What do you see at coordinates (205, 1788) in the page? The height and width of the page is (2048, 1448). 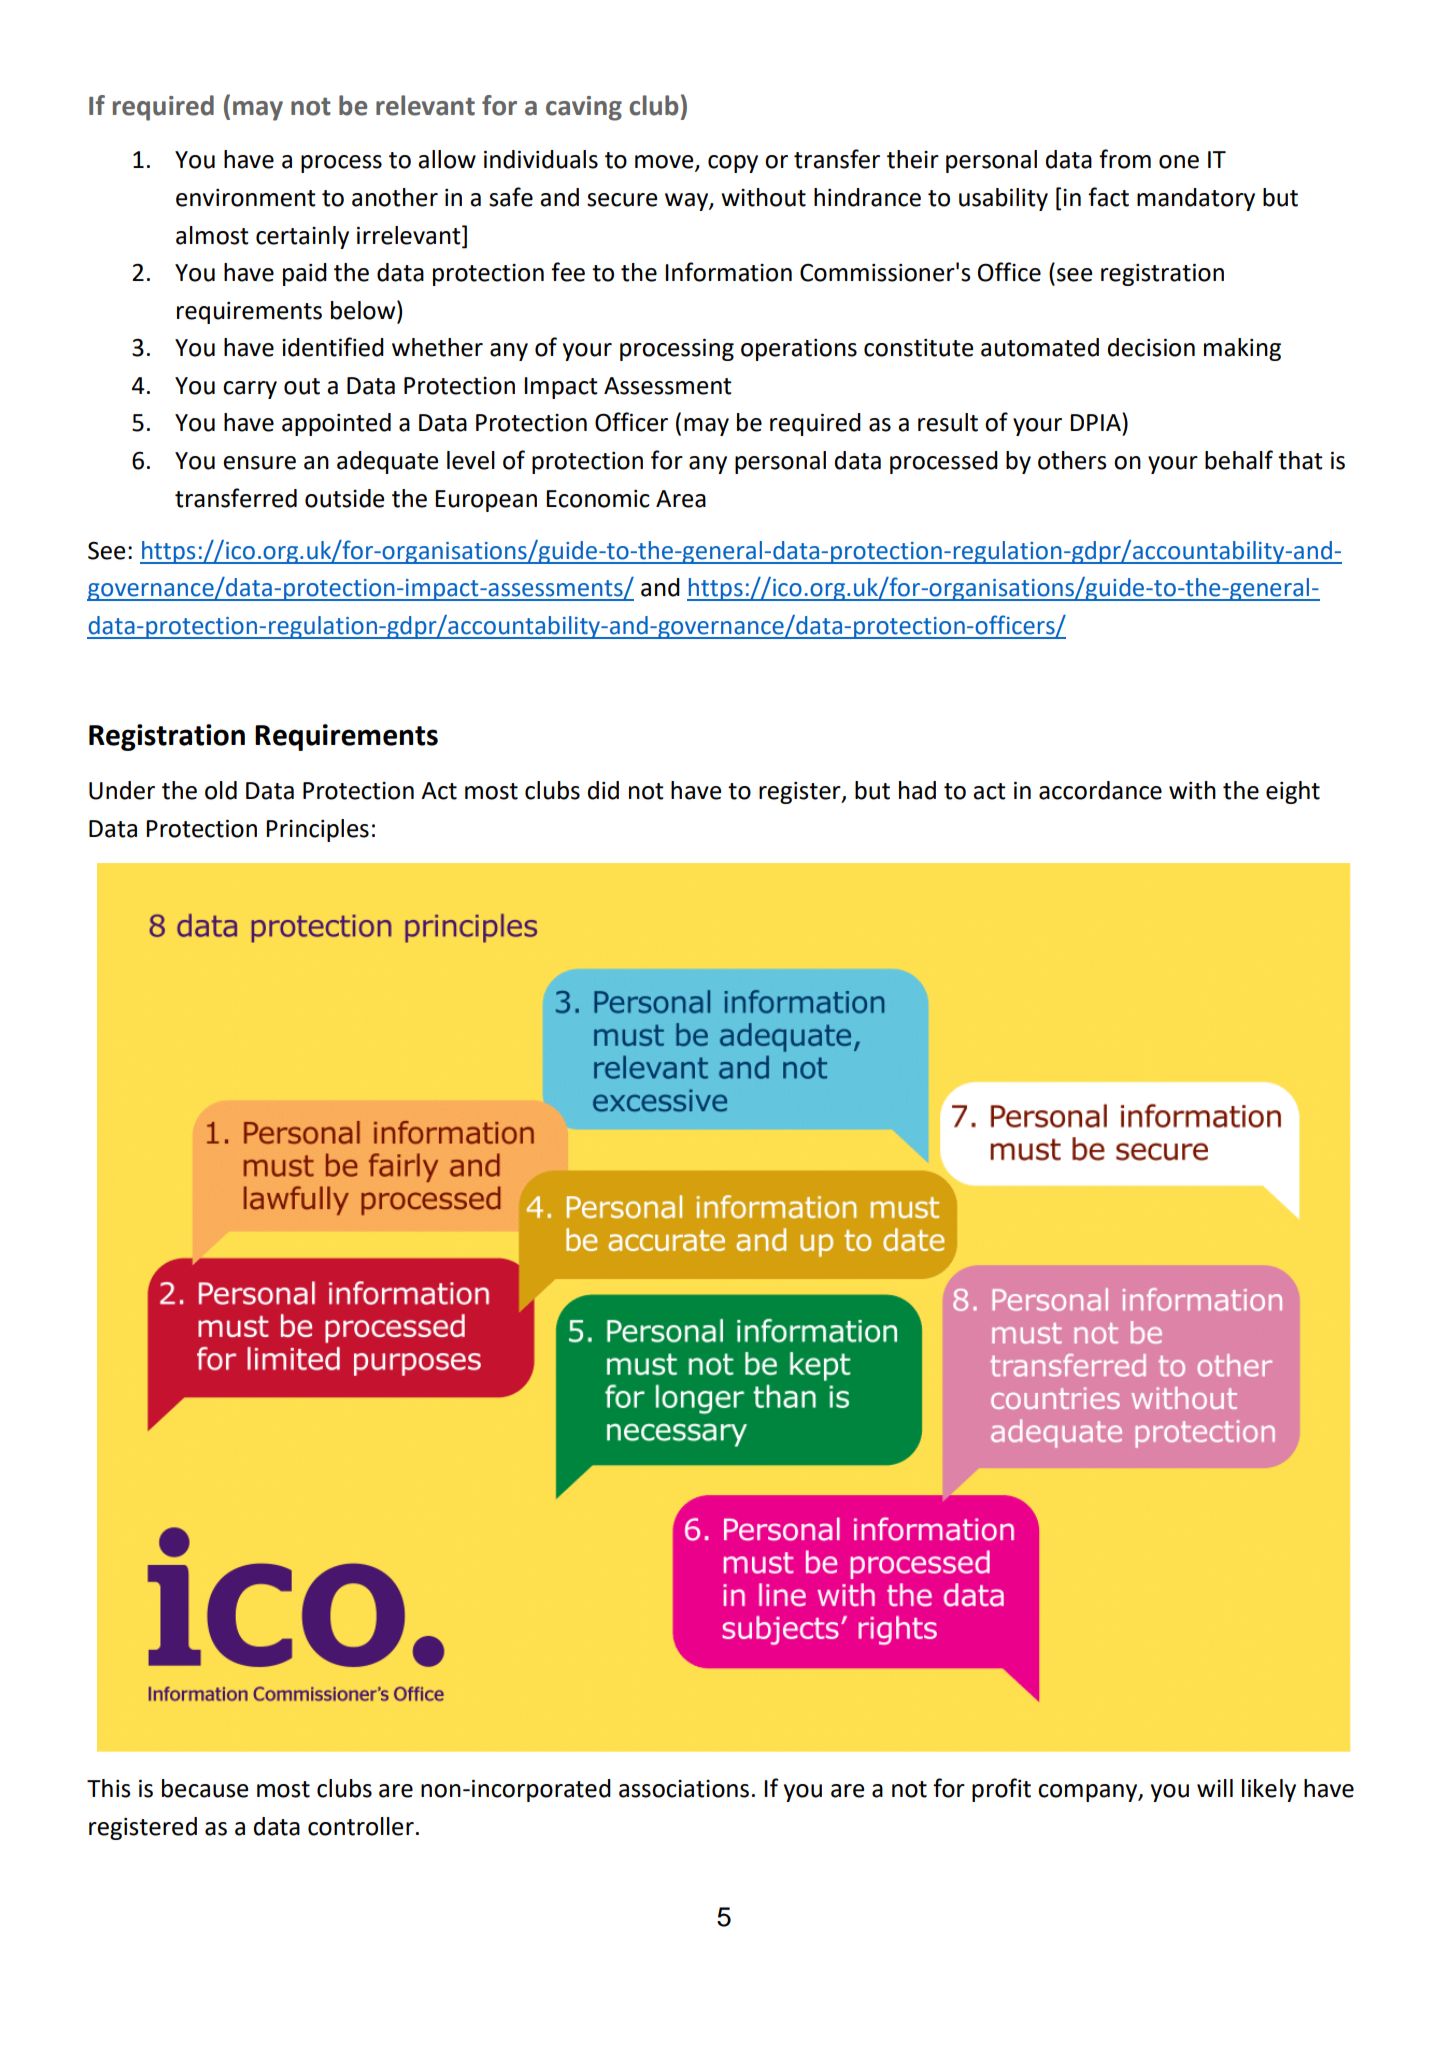 I see `because` at bounding box center [205, 1788].
